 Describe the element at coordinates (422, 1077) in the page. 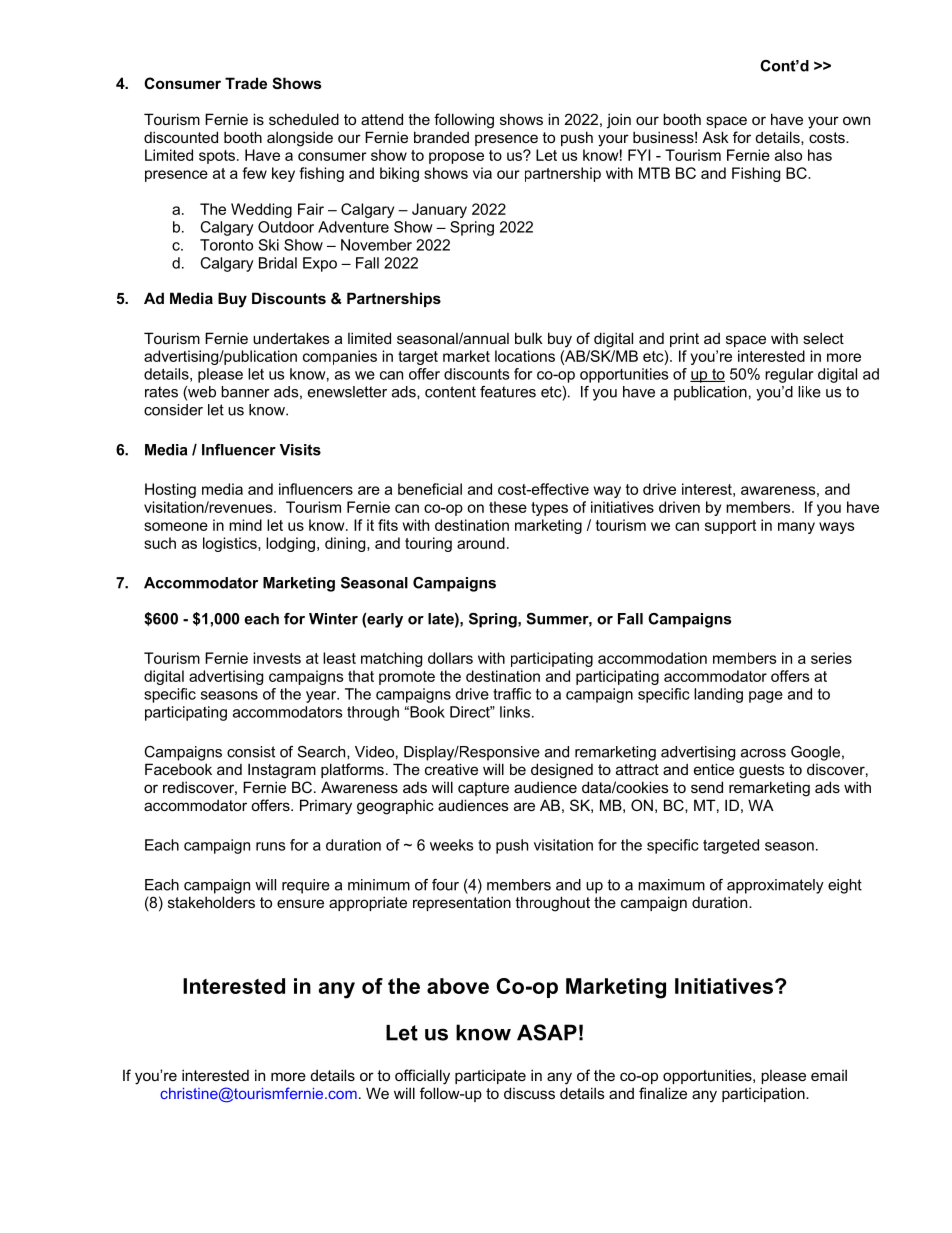

I see `officially` at that location.
